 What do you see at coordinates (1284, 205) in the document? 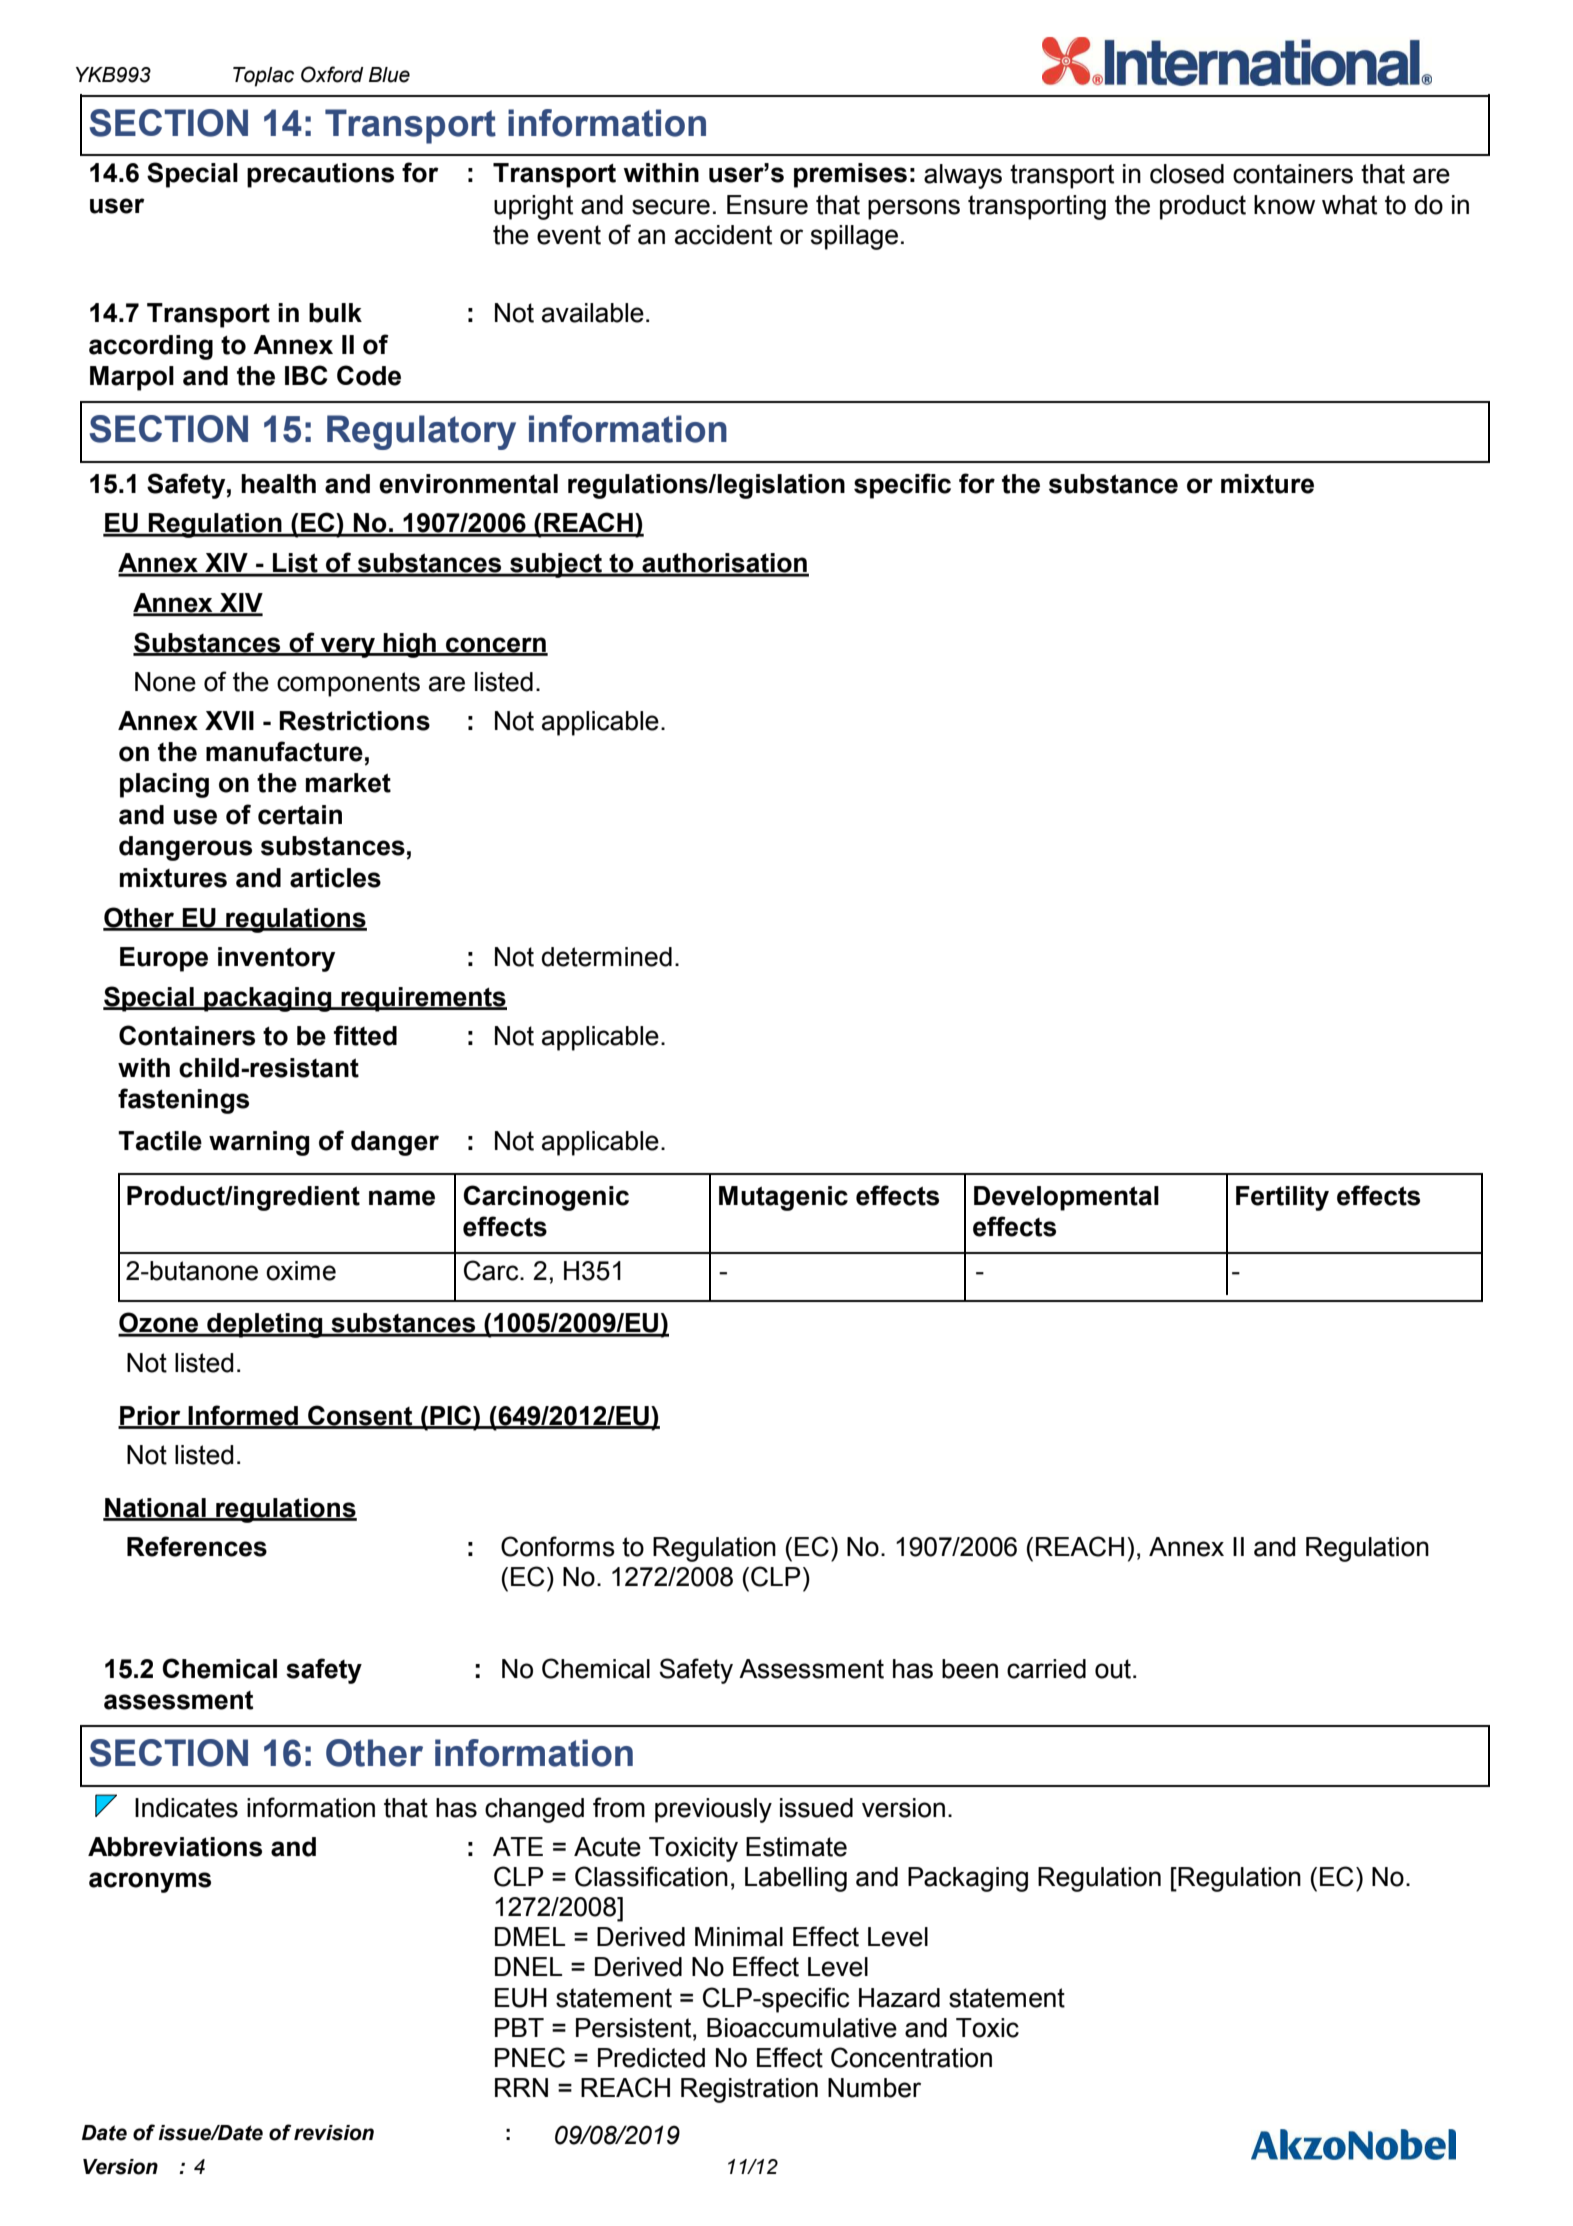
I see `know` at bounding box center [1284, 205].
